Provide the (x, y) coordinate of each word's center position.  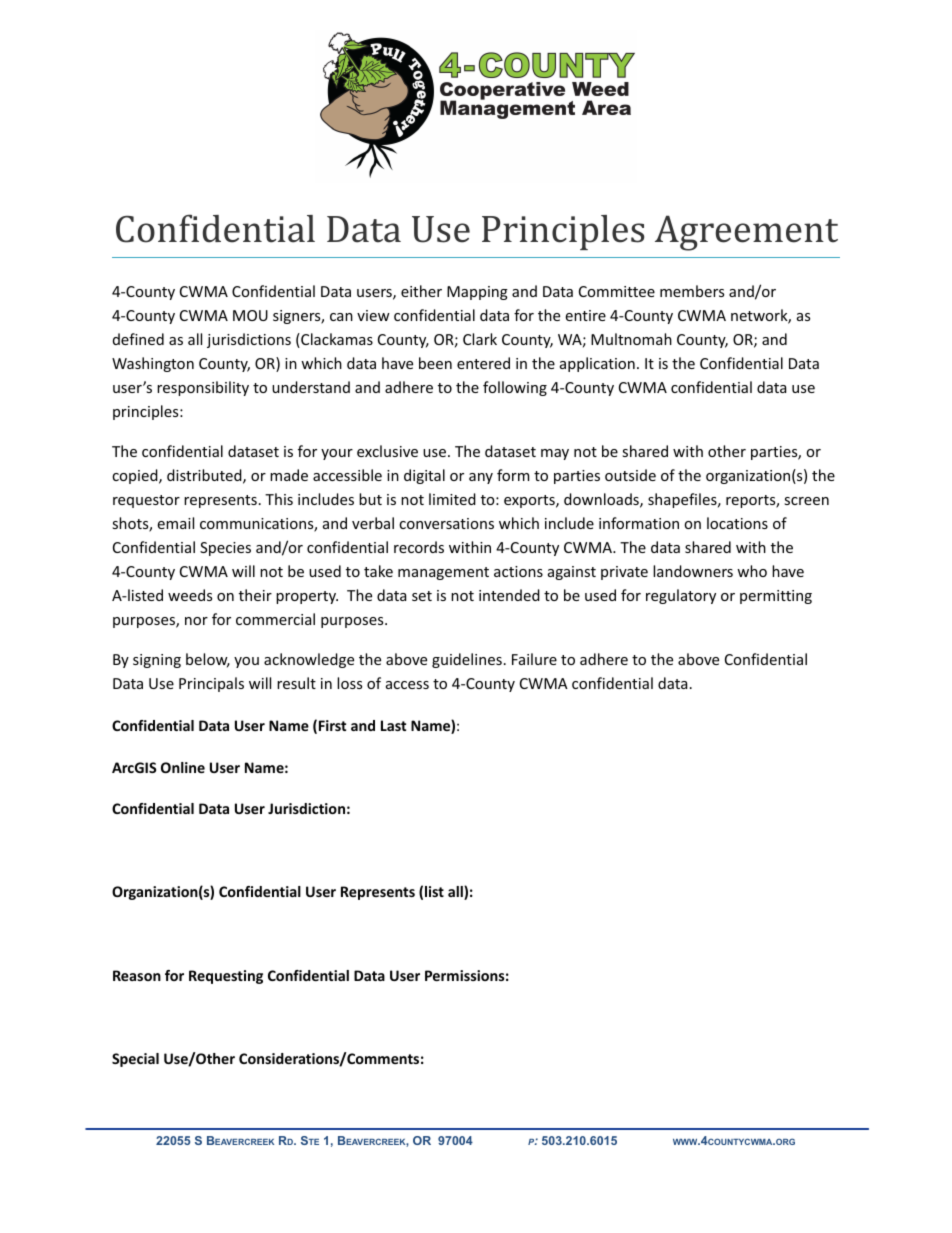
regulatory (681, 596)
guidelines (467, 660)
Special (135, 1060)
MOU (250, 315)
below (208, 660)
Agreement (746, 233)
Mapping (477, 293)
